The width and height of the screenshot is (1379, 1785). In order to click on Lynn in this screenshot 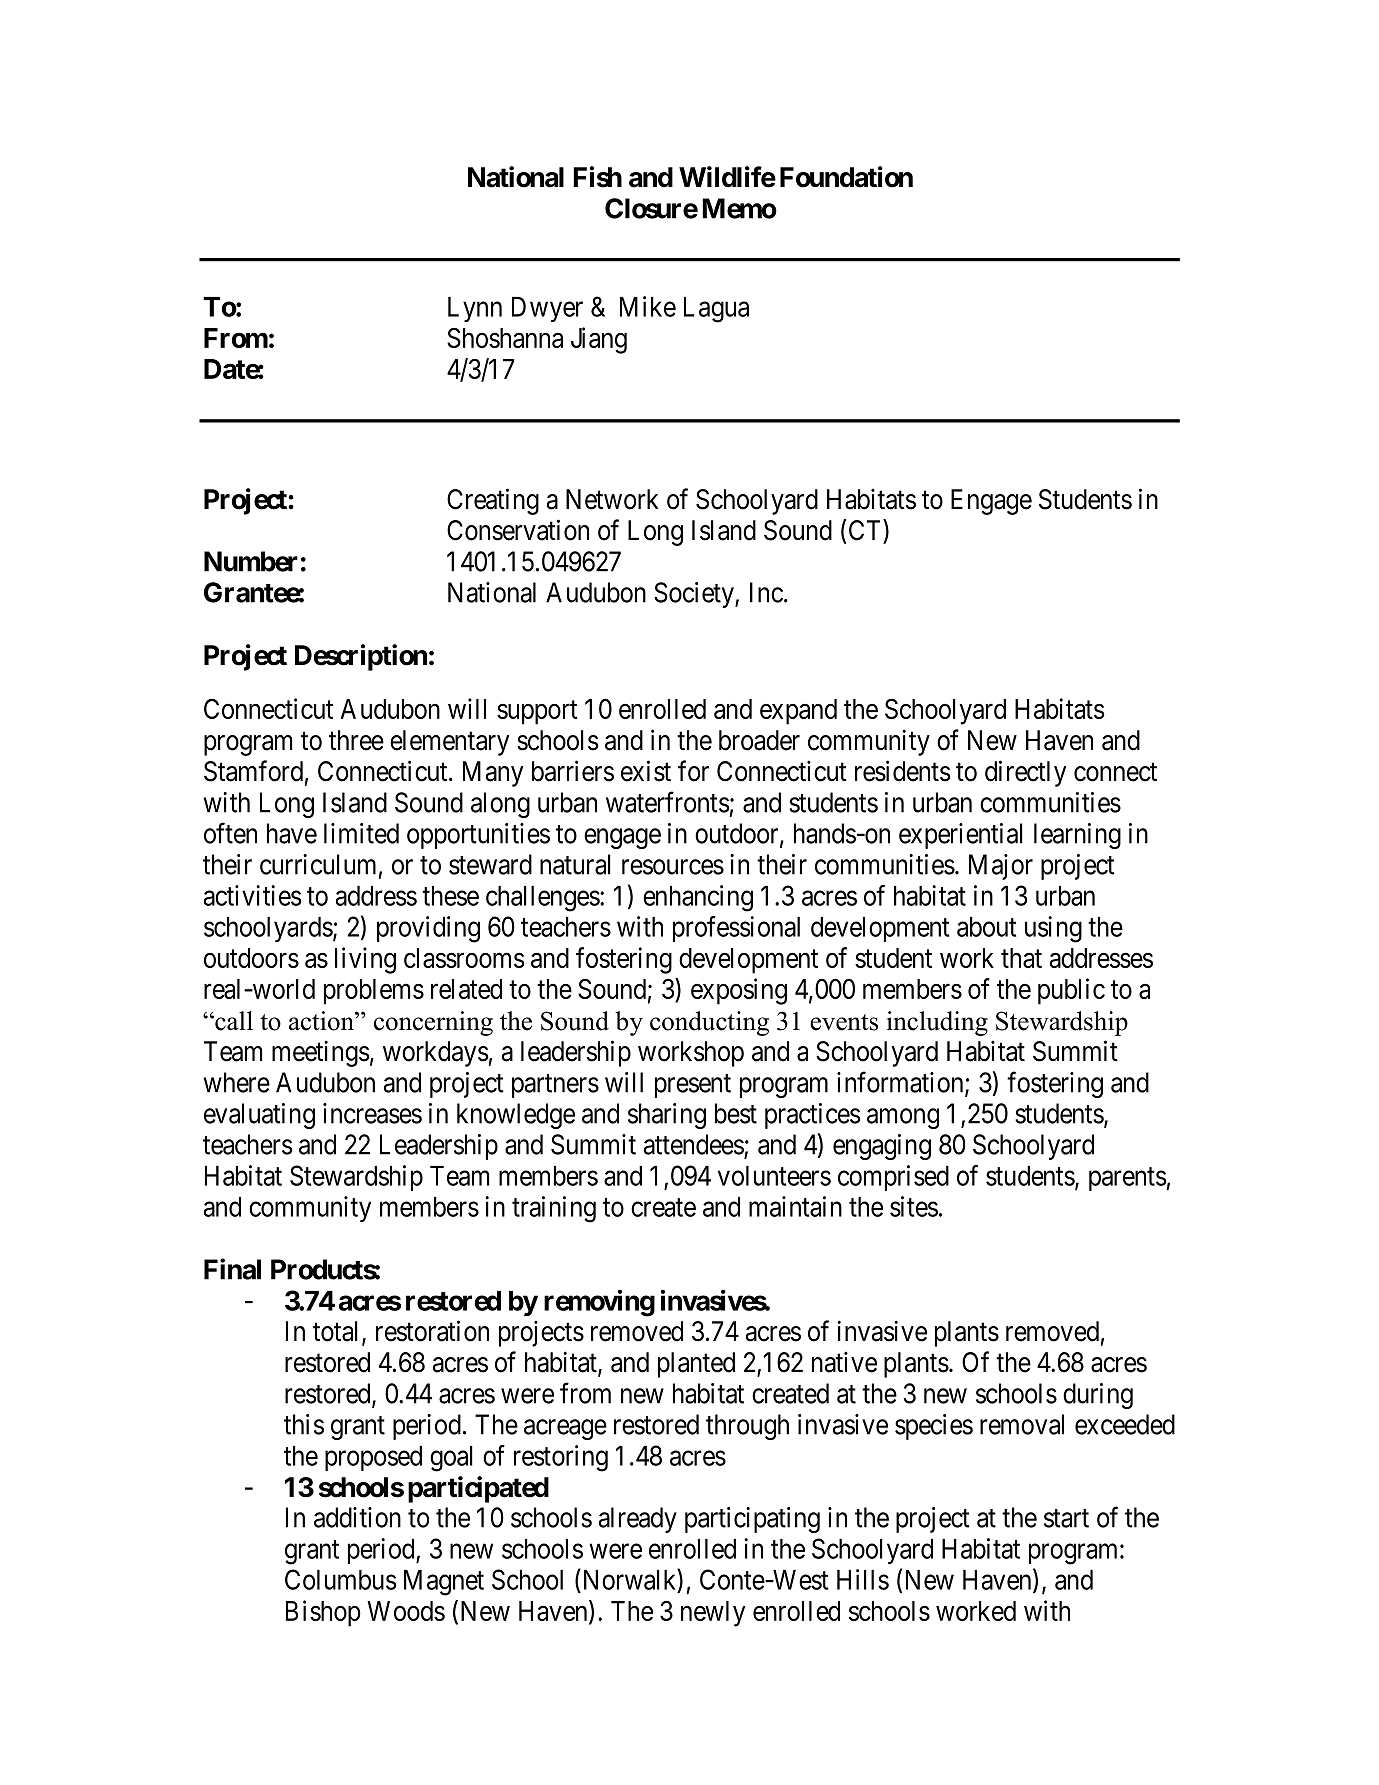, I will do `click(475, 309)`.
